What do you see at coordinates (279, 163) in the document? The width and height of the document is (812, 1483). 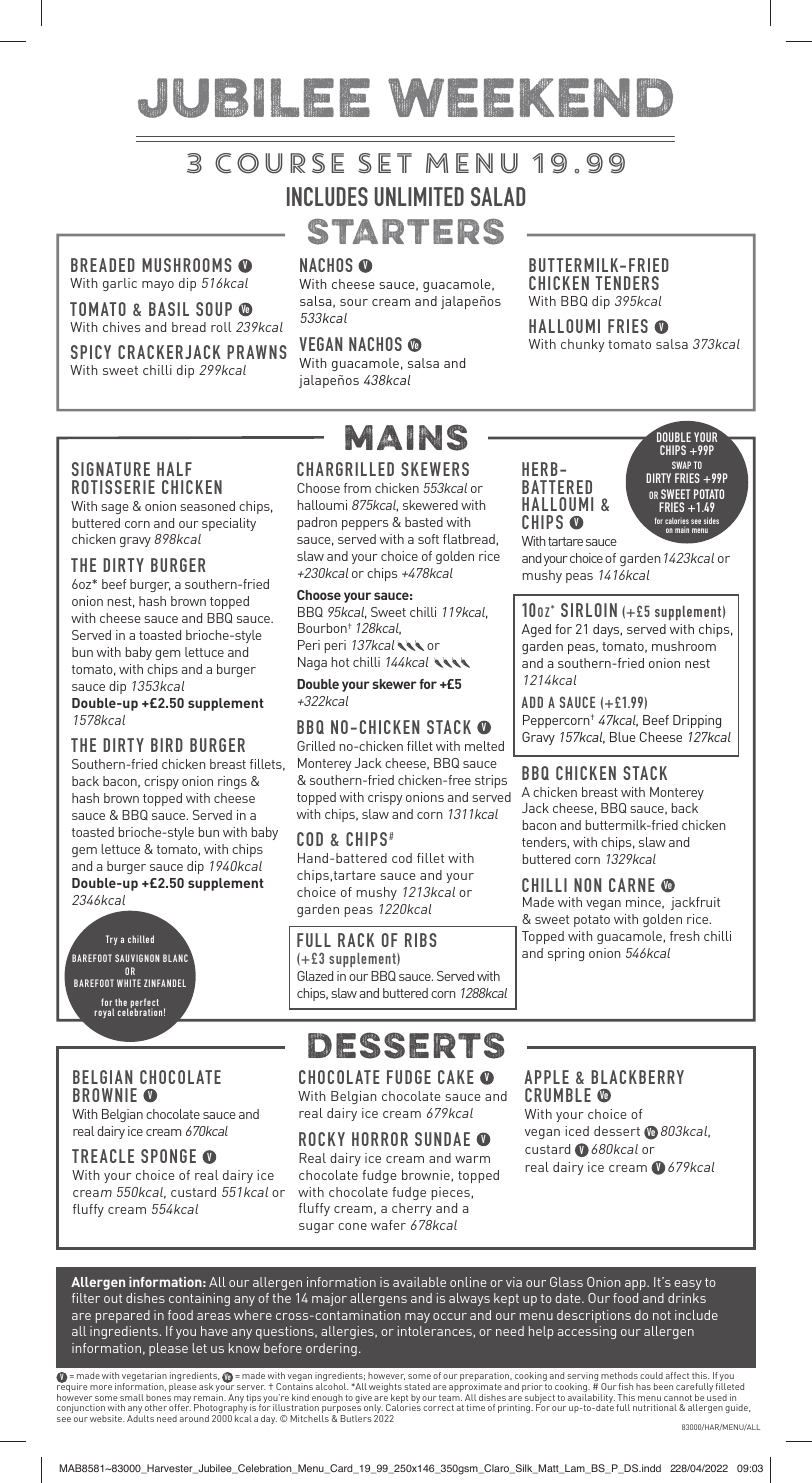 I see `COURSE` at bounding box center [279, 163].
